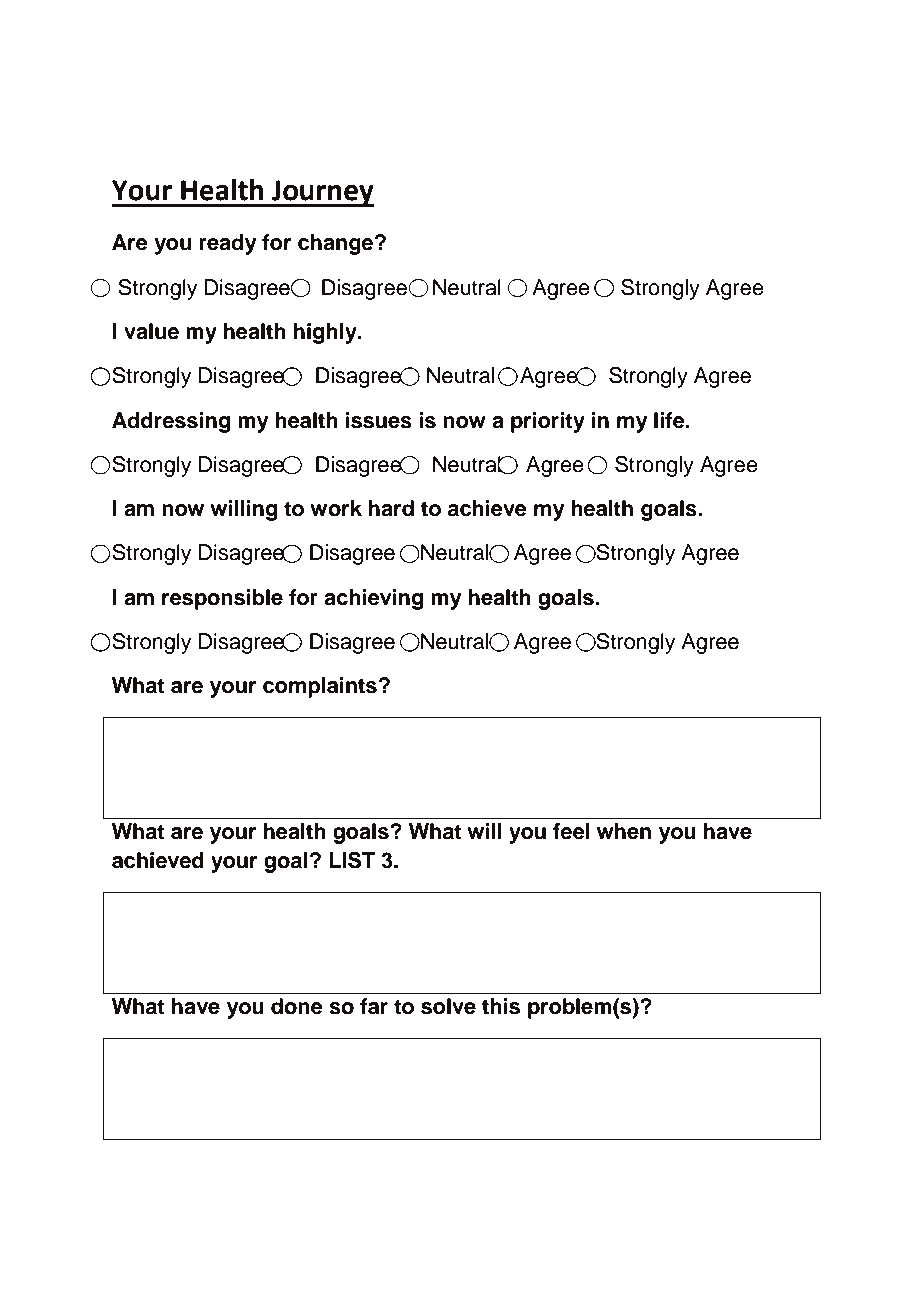 The image size is (924, 1308). Describe the element at coordinates (624, 831) in the screenshot. I see `when` at that location.
